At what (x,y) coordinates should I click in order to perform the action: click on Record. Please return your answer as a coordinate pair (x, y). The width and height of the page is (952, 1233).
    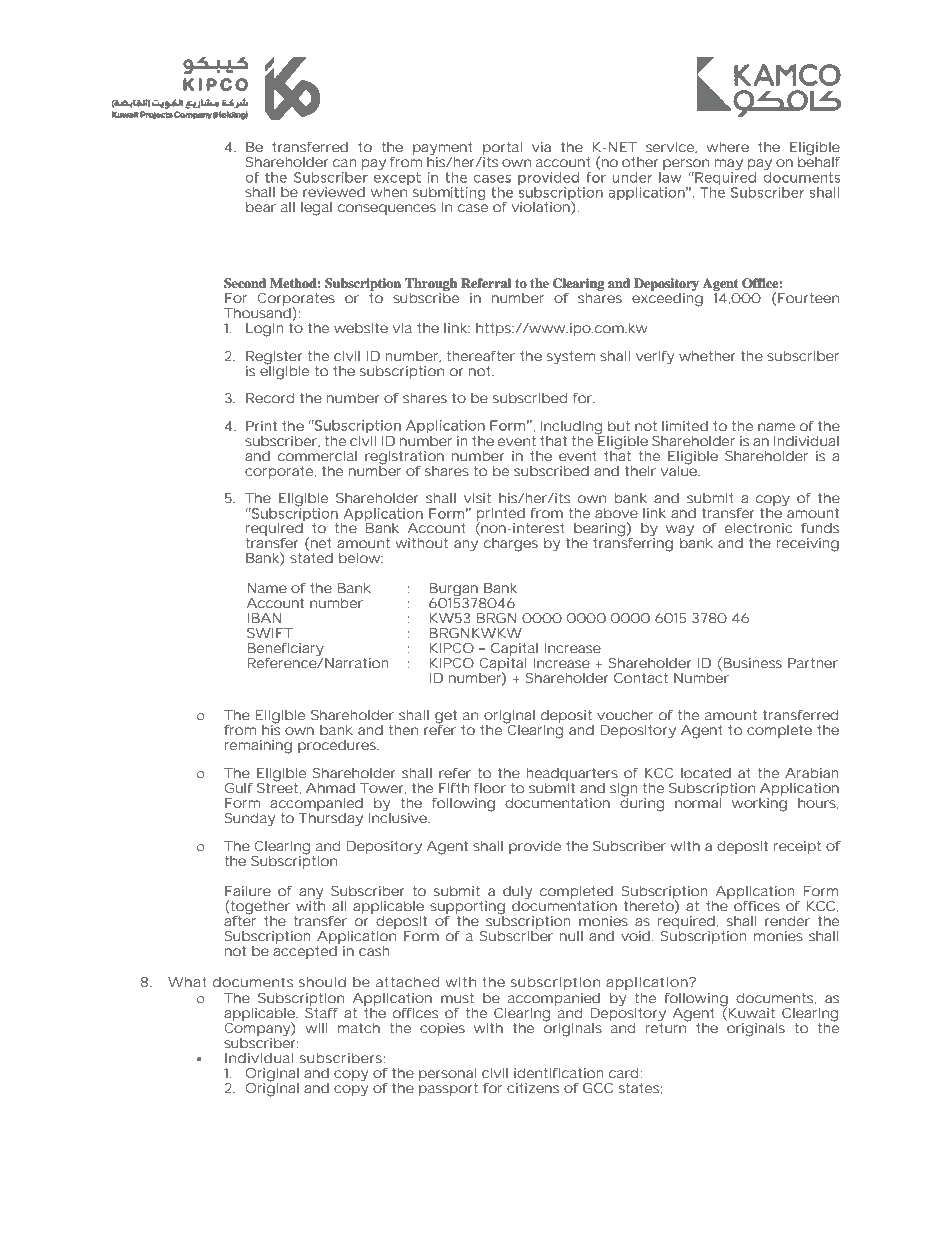
    Looking at the image, I should click on (270, 398).
